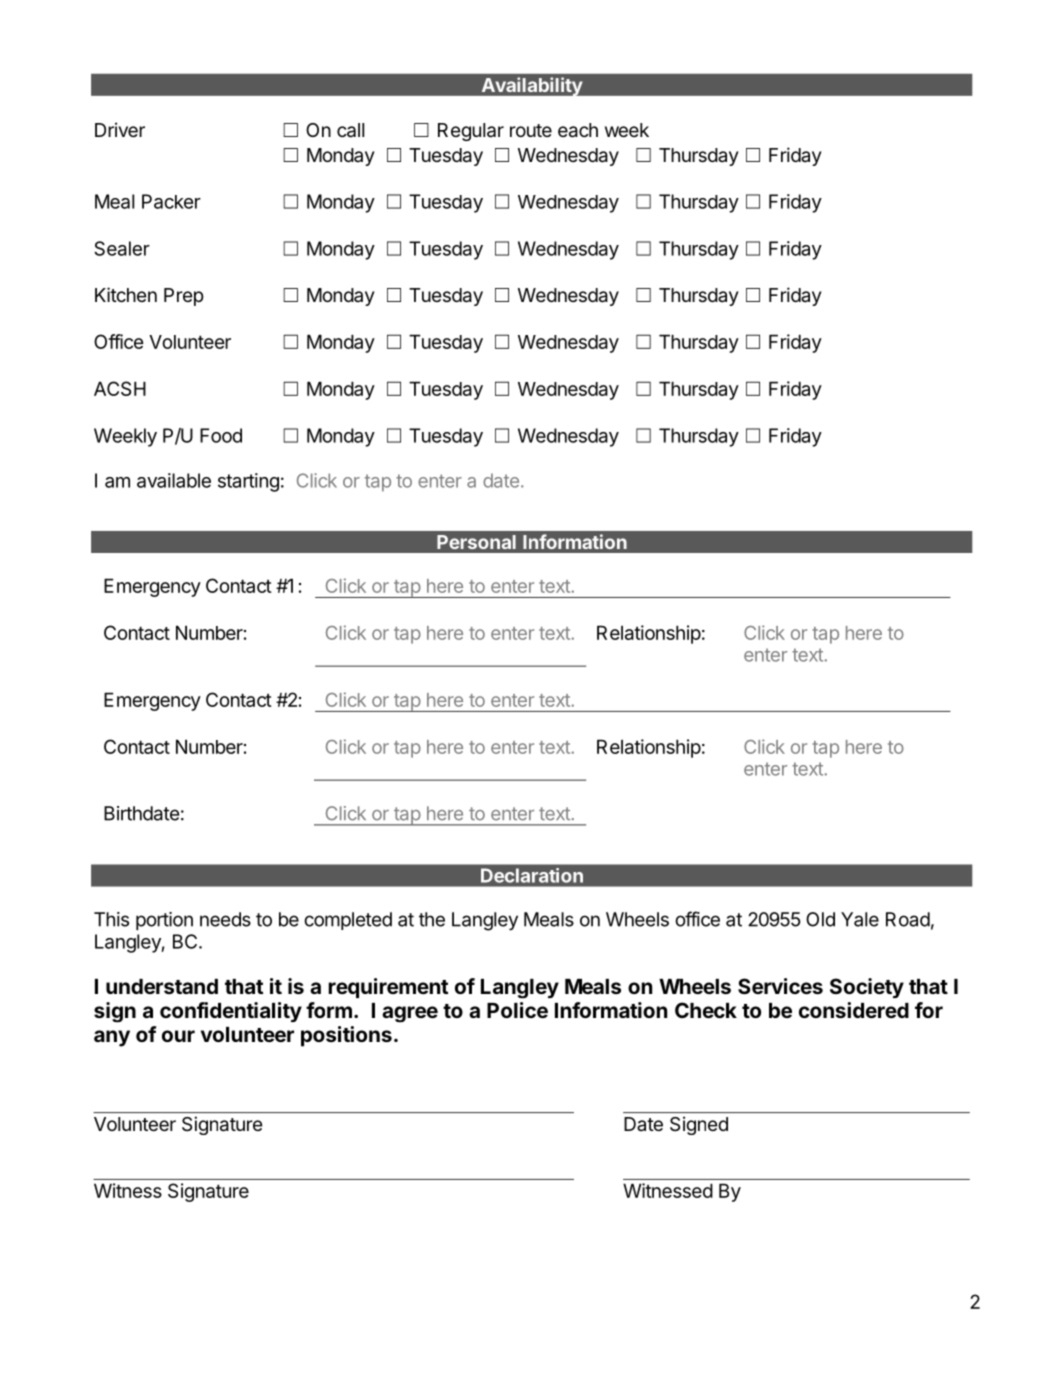 Image resolution: width=1063 pixels, height=1375 pixels. What do you see at coordinates (248, 482) in the screenshot?
I see `starting` at bounding box center [248, 482].
